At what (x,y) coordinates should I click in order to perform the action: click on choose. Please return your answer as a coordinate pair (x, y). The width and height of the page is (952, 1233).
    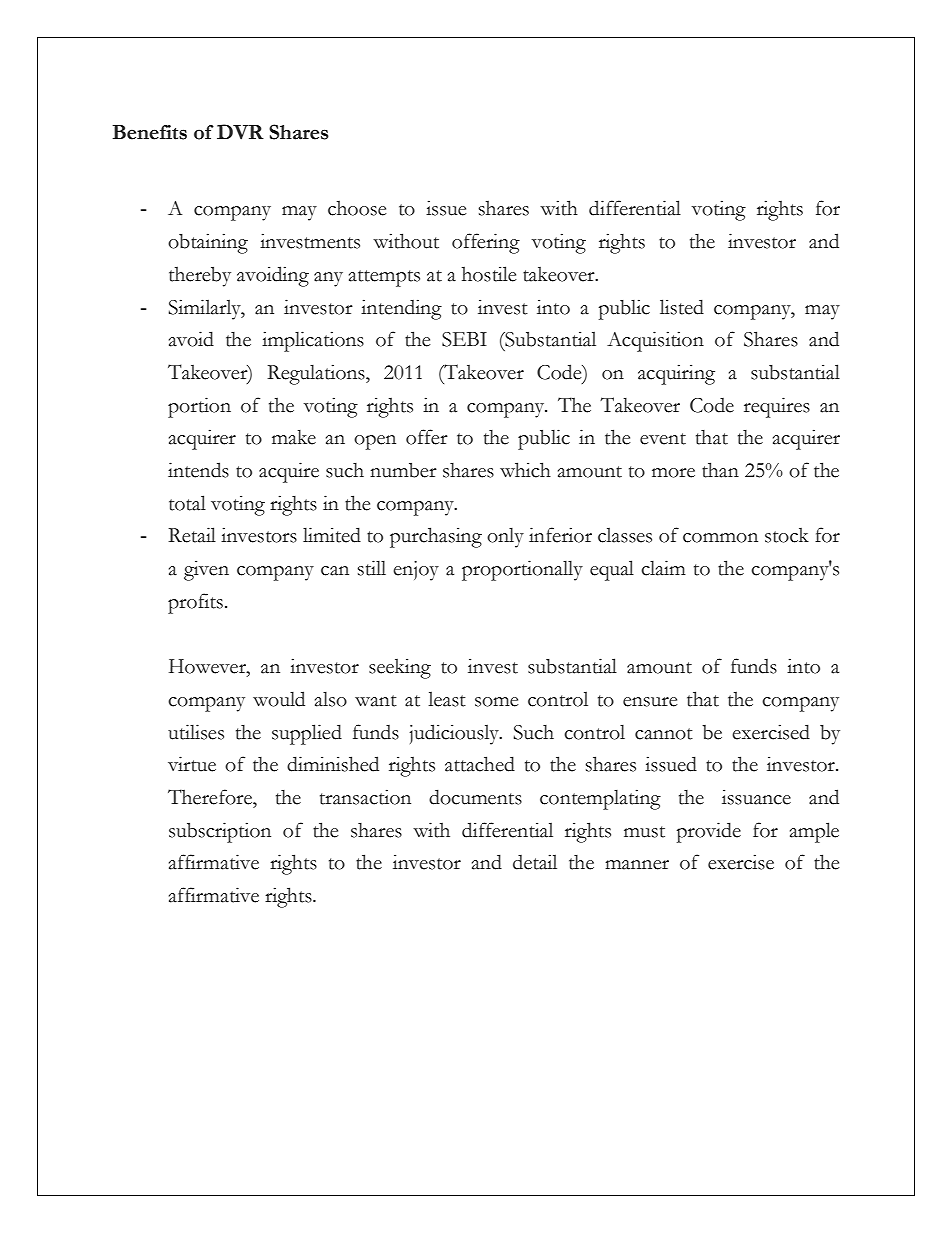
    Looking at the image, I should click on (357, 208).
